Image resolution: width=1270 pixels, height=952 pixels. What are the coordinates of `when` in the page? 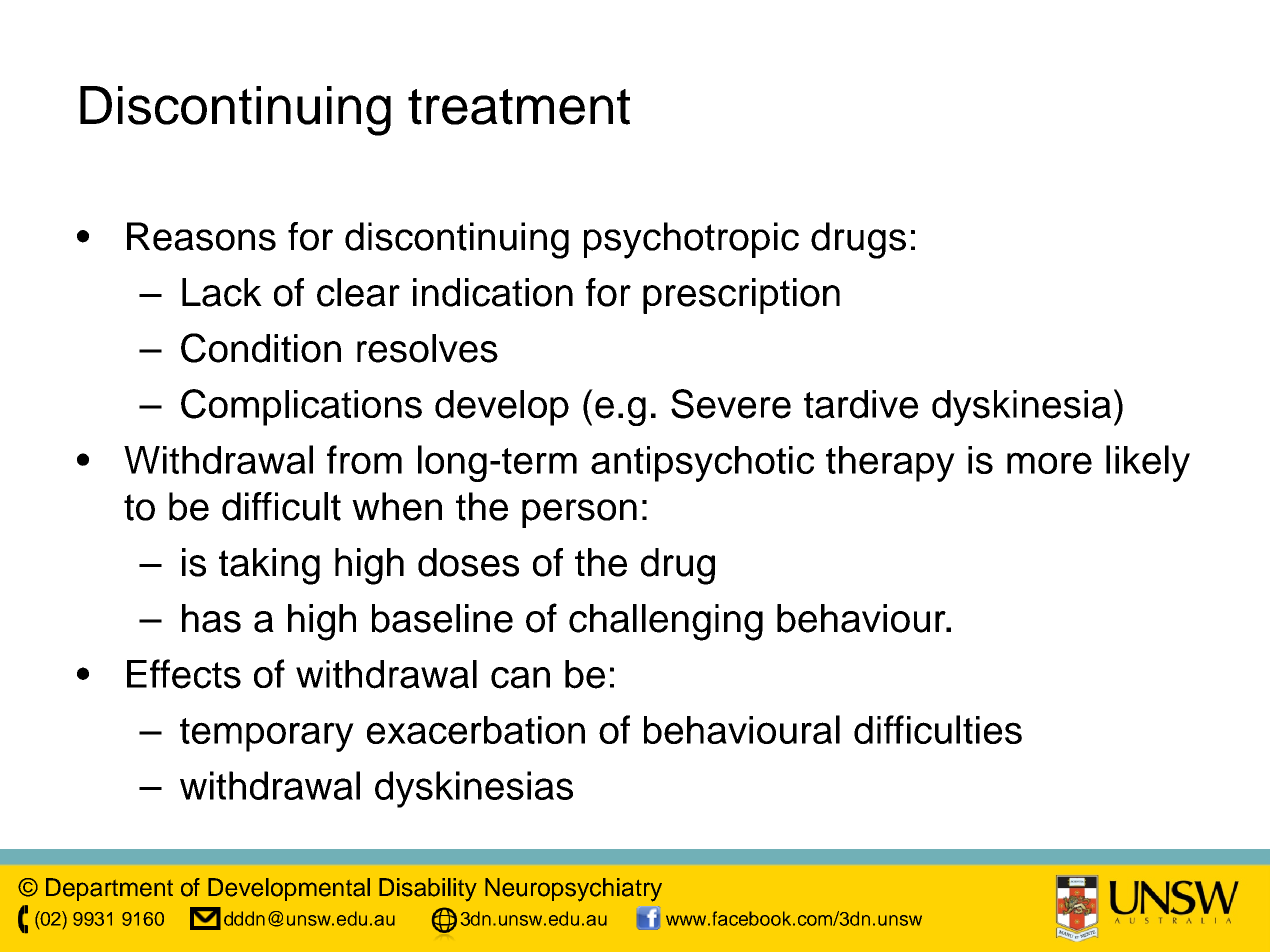 It's located at (397, 506).
